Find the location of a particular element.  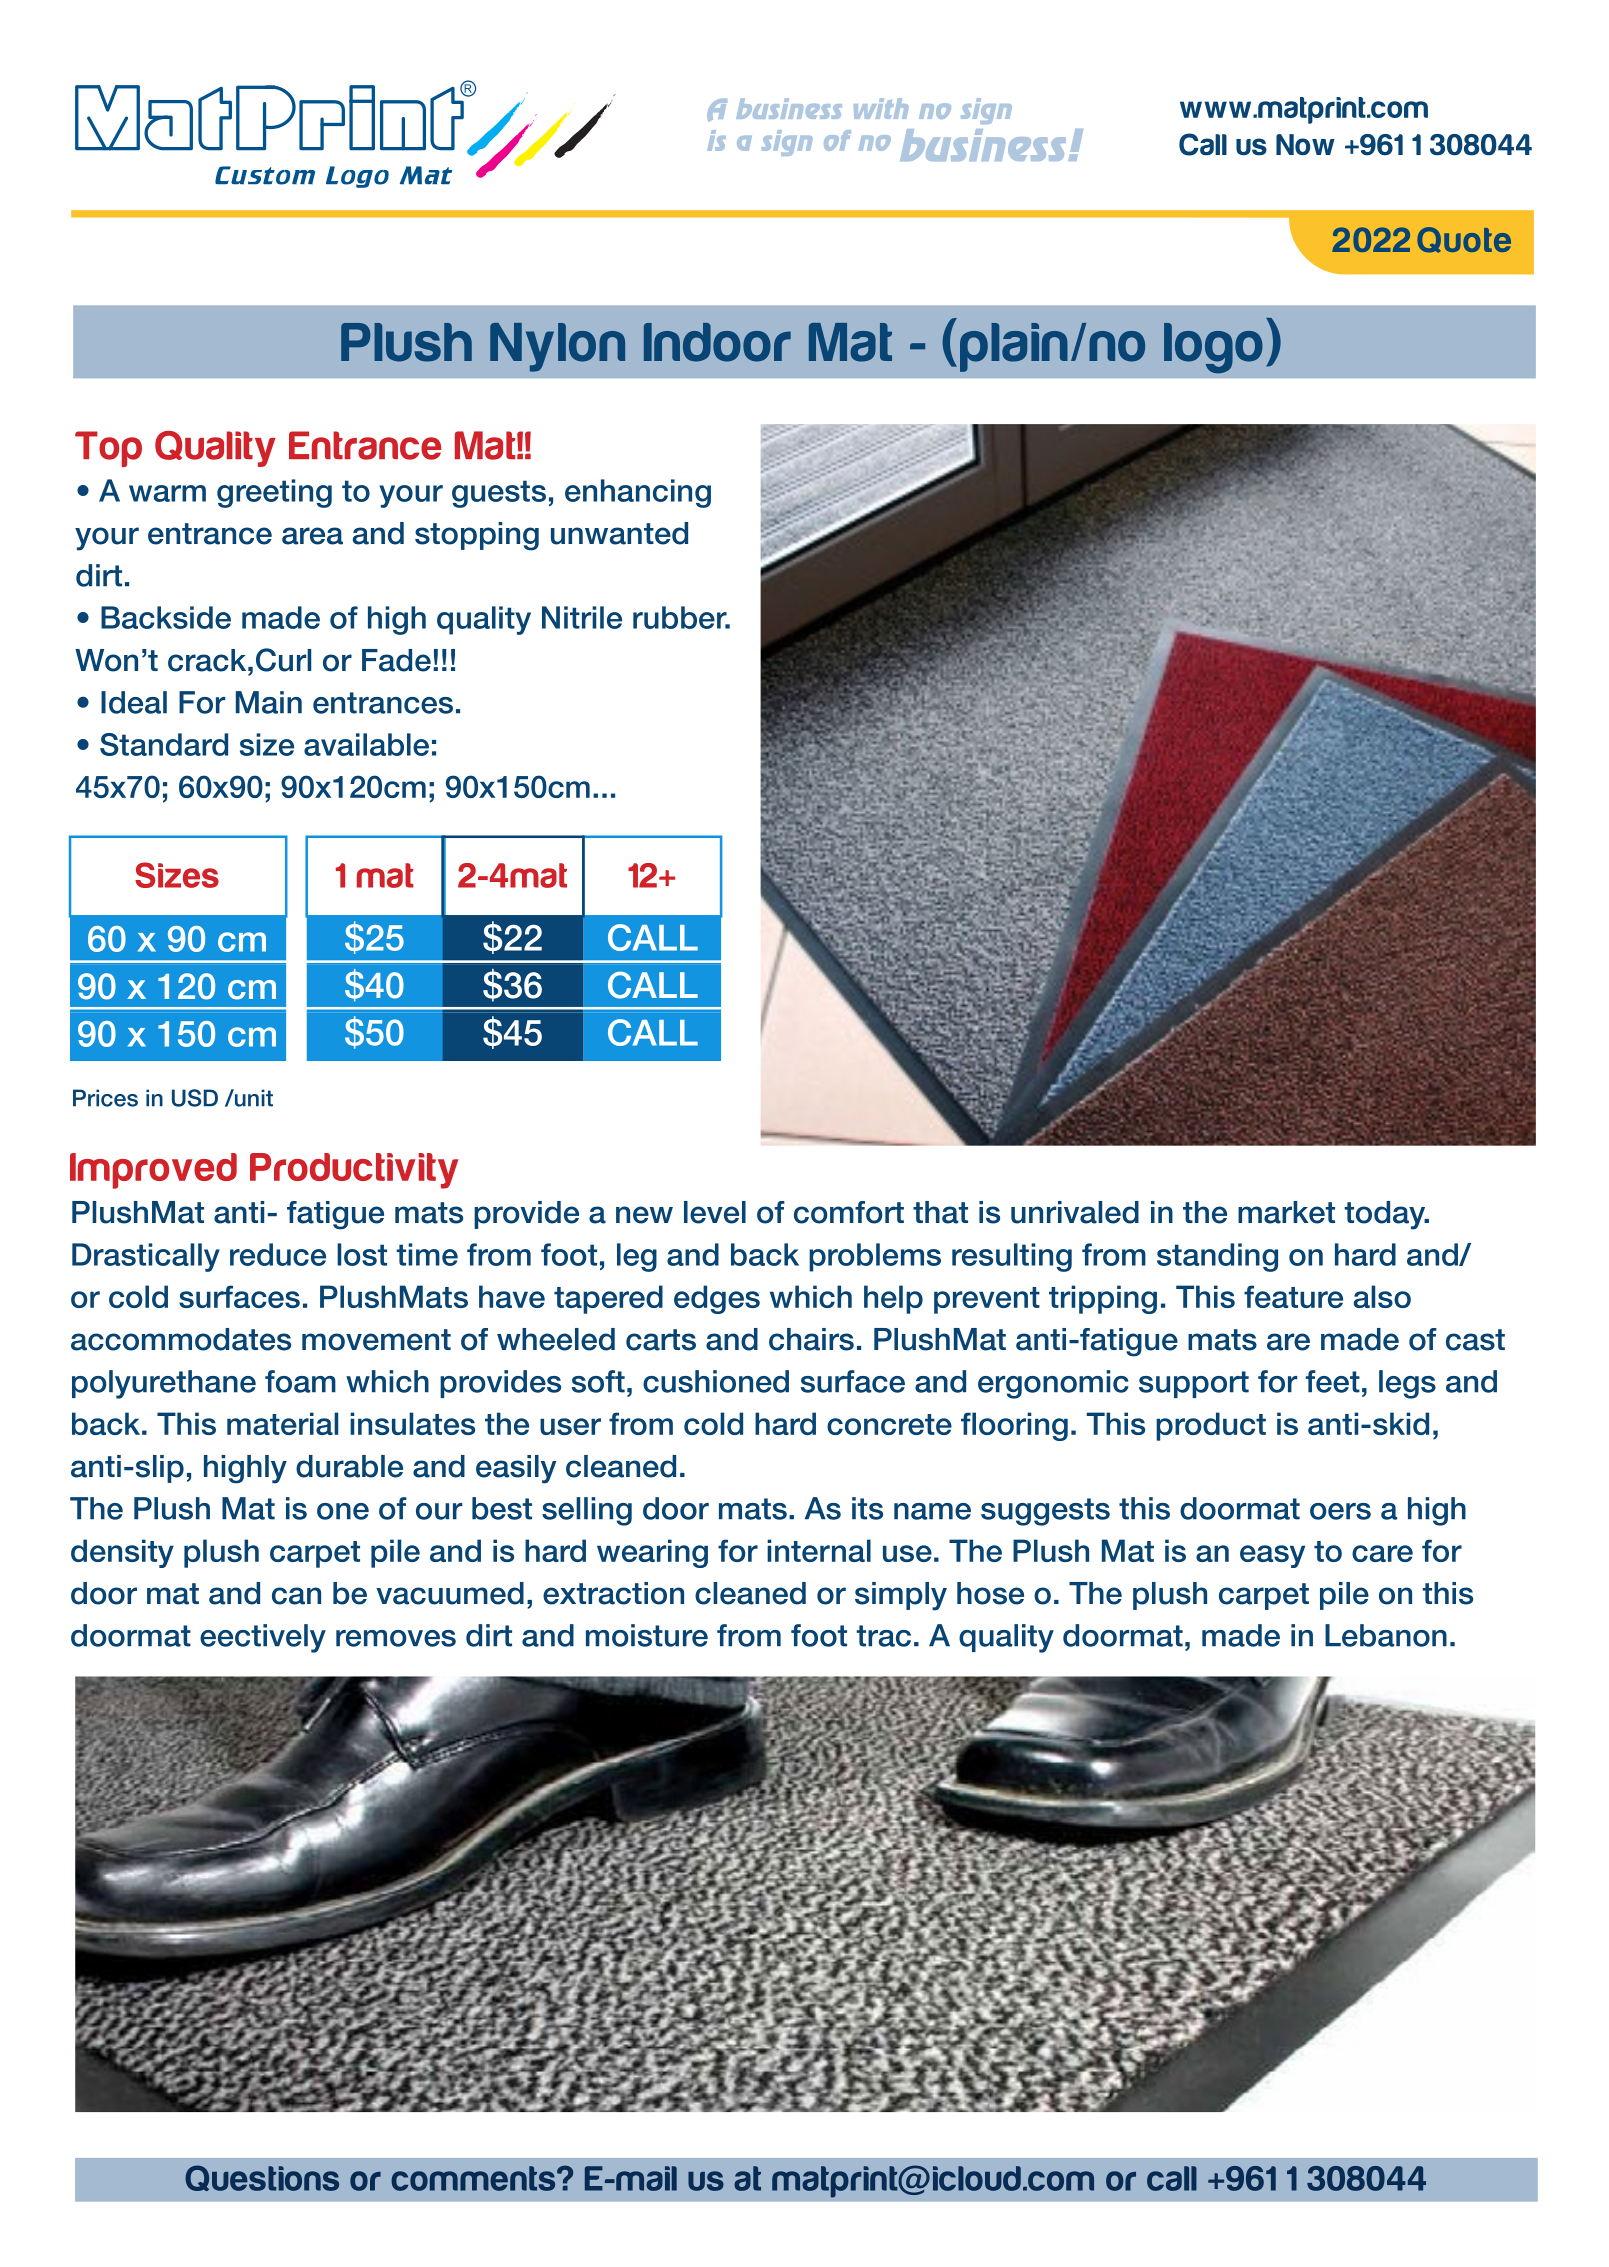

enhancing is located at coordinates (638, 493).
